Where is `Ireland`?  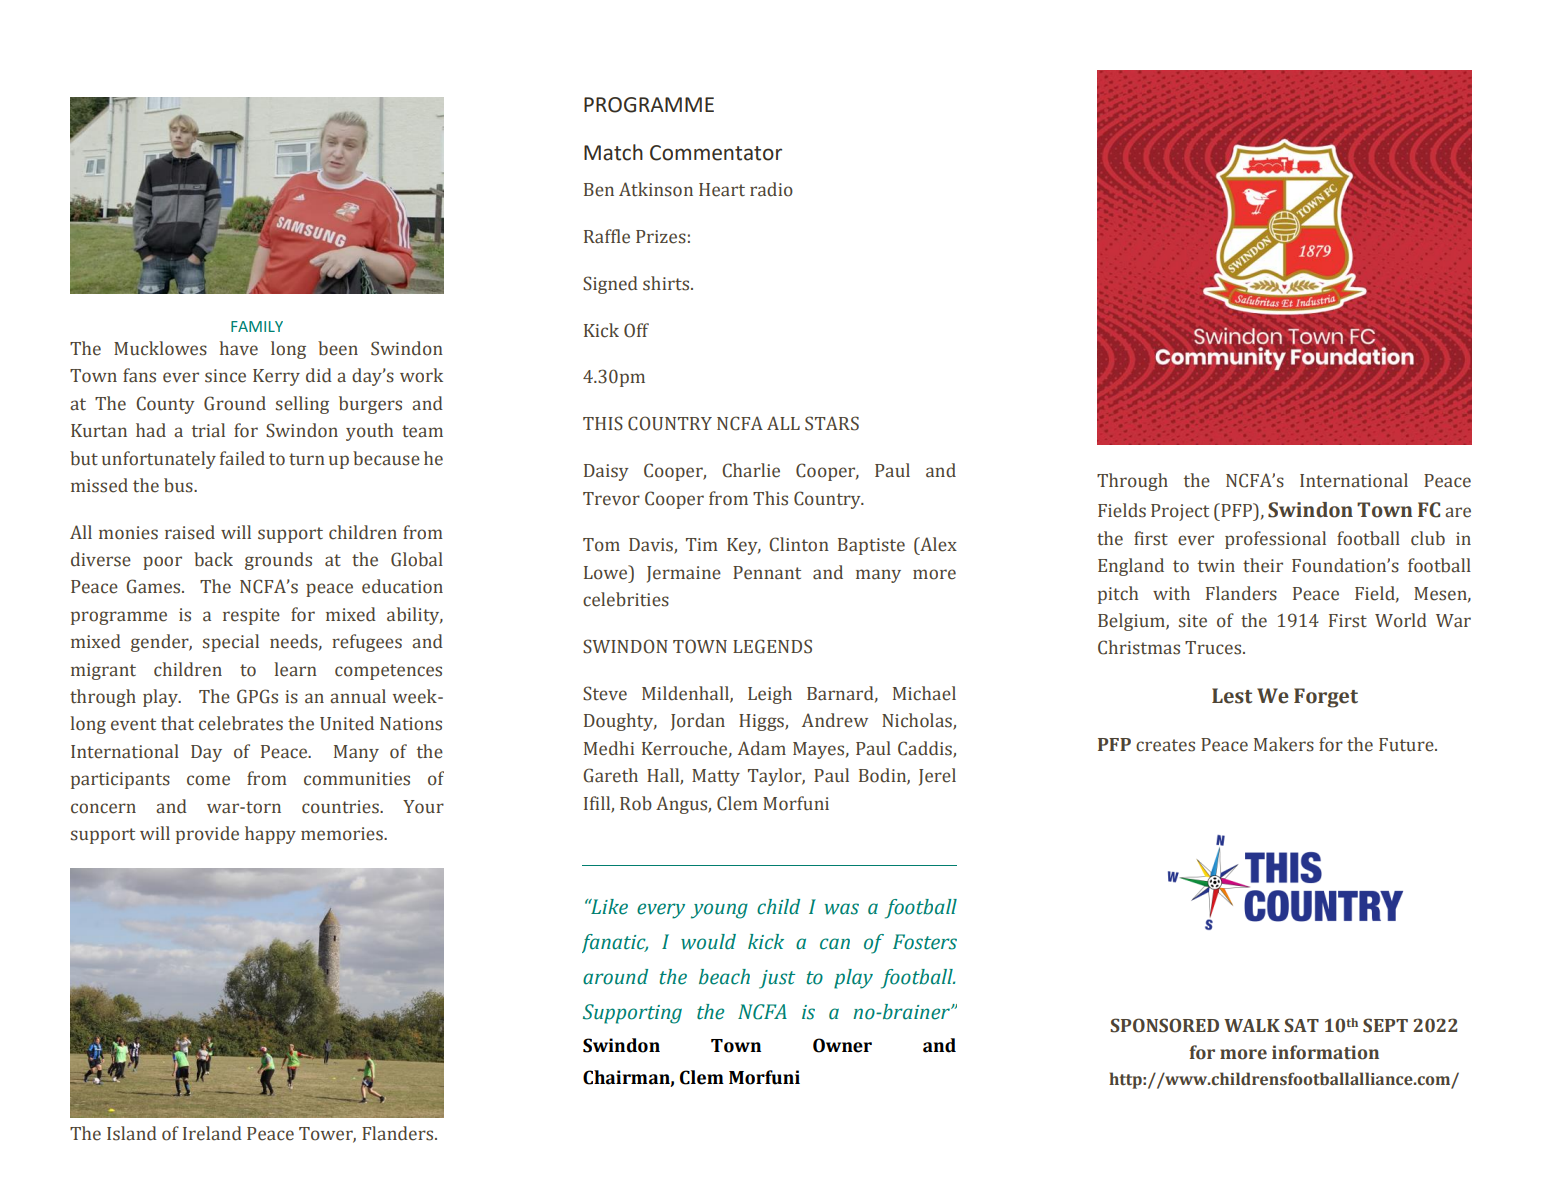
Ireland is located at coordinates (212, 1133).
